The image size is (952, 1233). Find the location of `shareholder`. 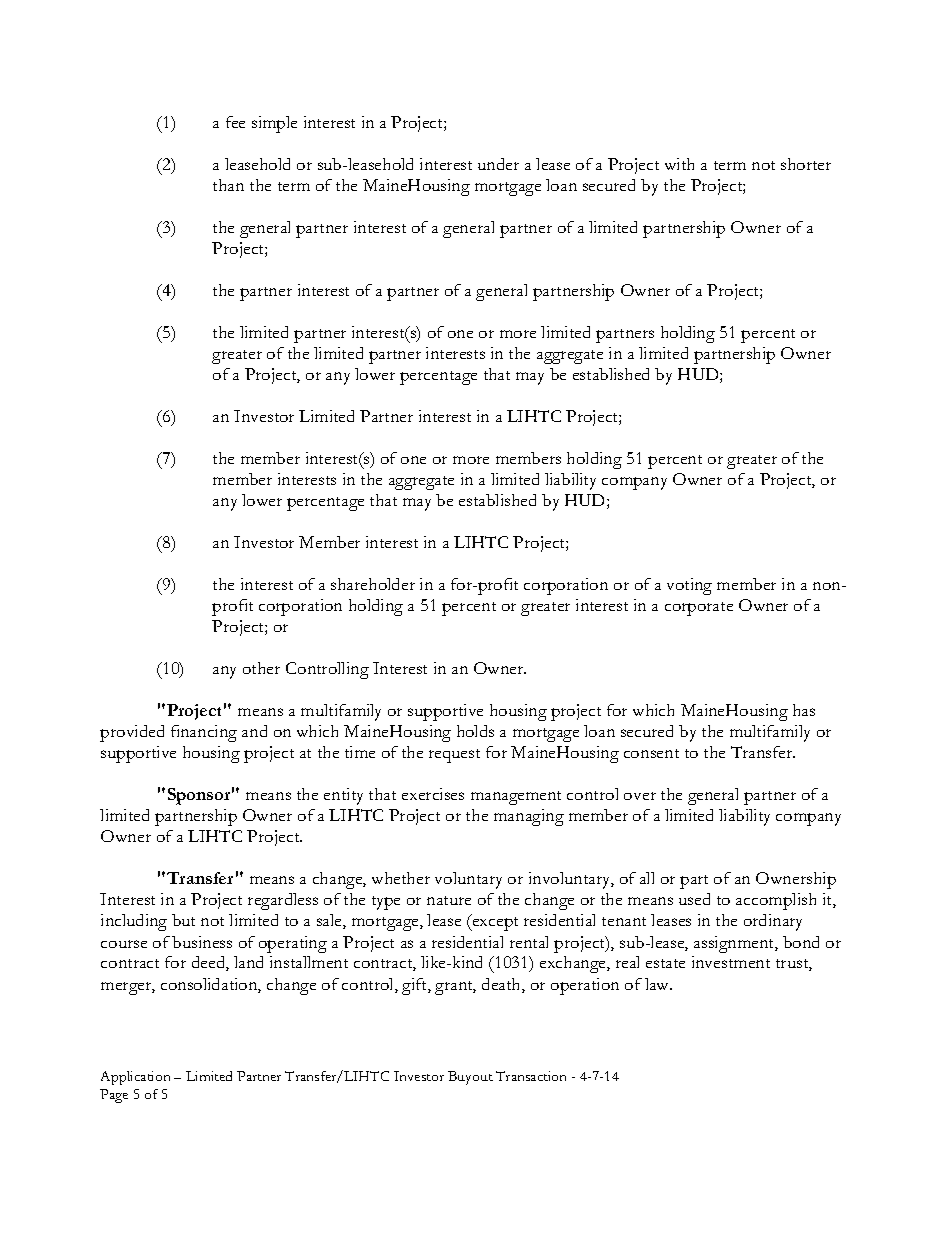

shareholder is located at coordinates (373, 584).
